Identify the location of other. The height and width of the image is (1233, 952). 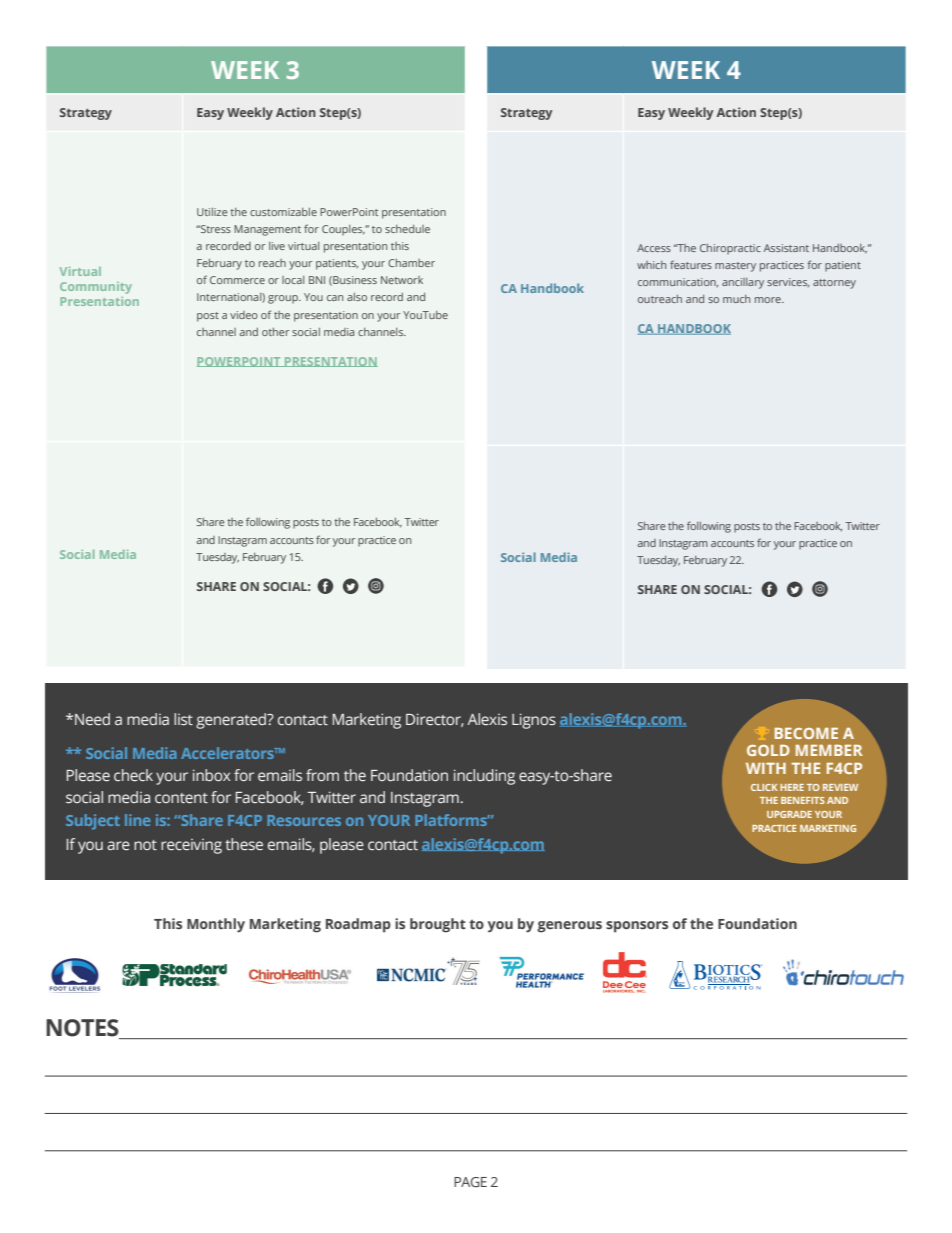
(275, 332).
